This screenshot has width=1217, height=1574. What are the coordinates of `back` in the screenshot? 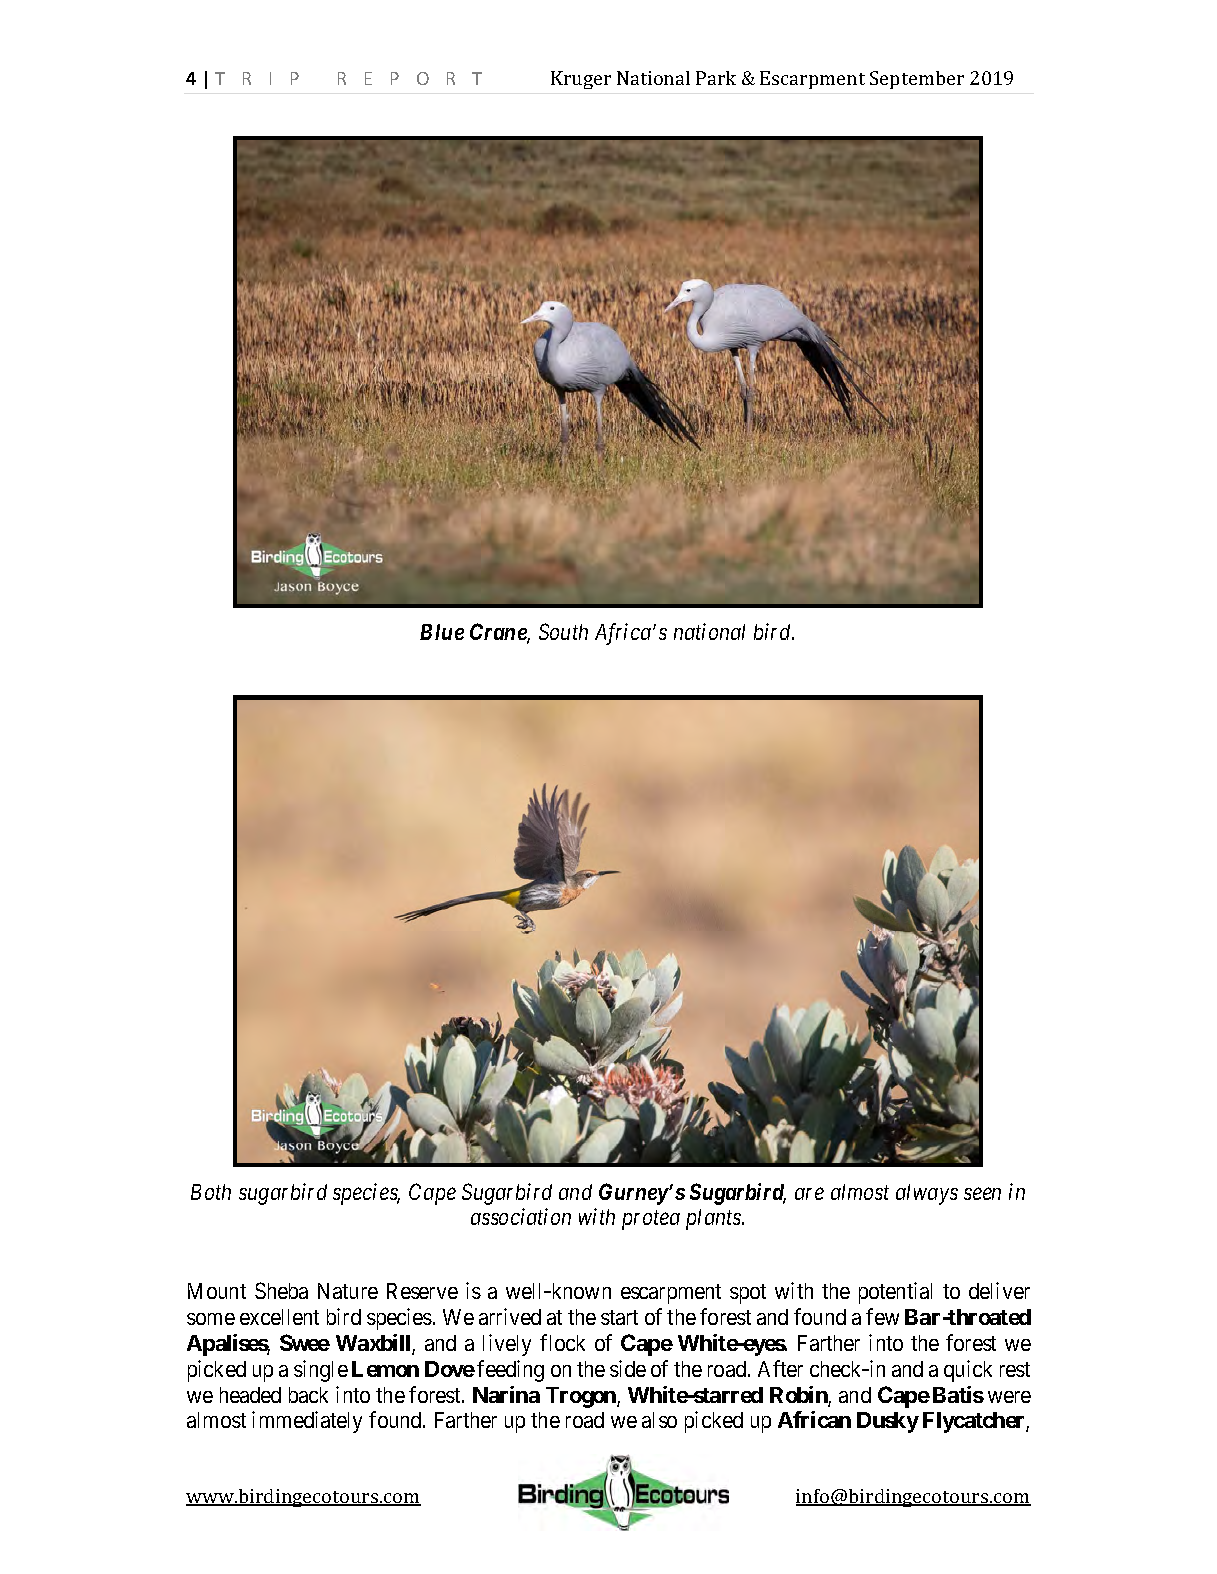 It's located at (308, 1395).
